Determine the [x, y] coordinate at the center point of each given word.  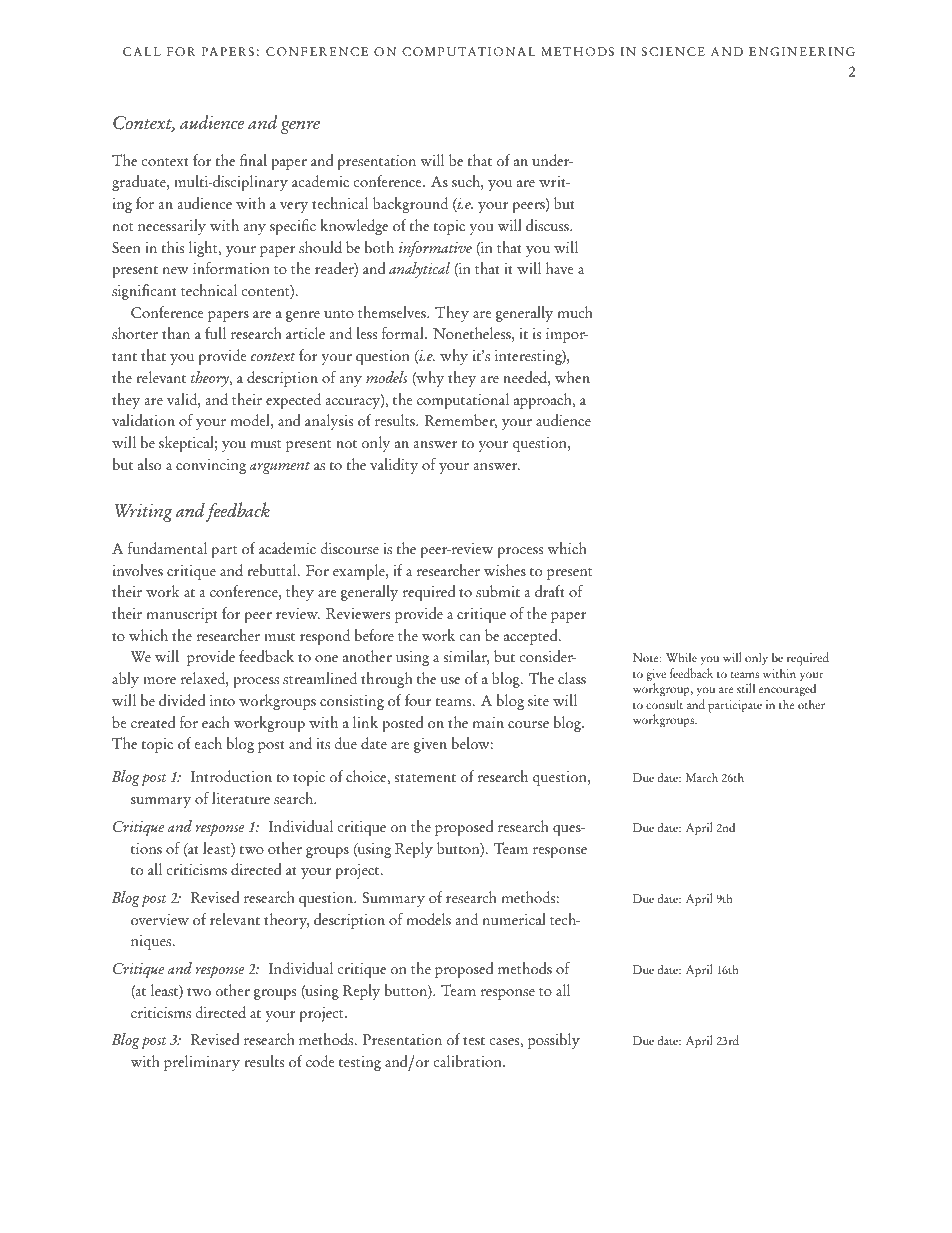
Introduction [231, 776]
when [572, 377]
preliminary [202, 1063]
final [253, 160]
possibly [554, 1041]
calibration [469, 1061]
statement [425, 778]
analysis [329, 422]
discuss [548, 225]
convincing [211, 466]
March [702, 777]
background [410, 205]
